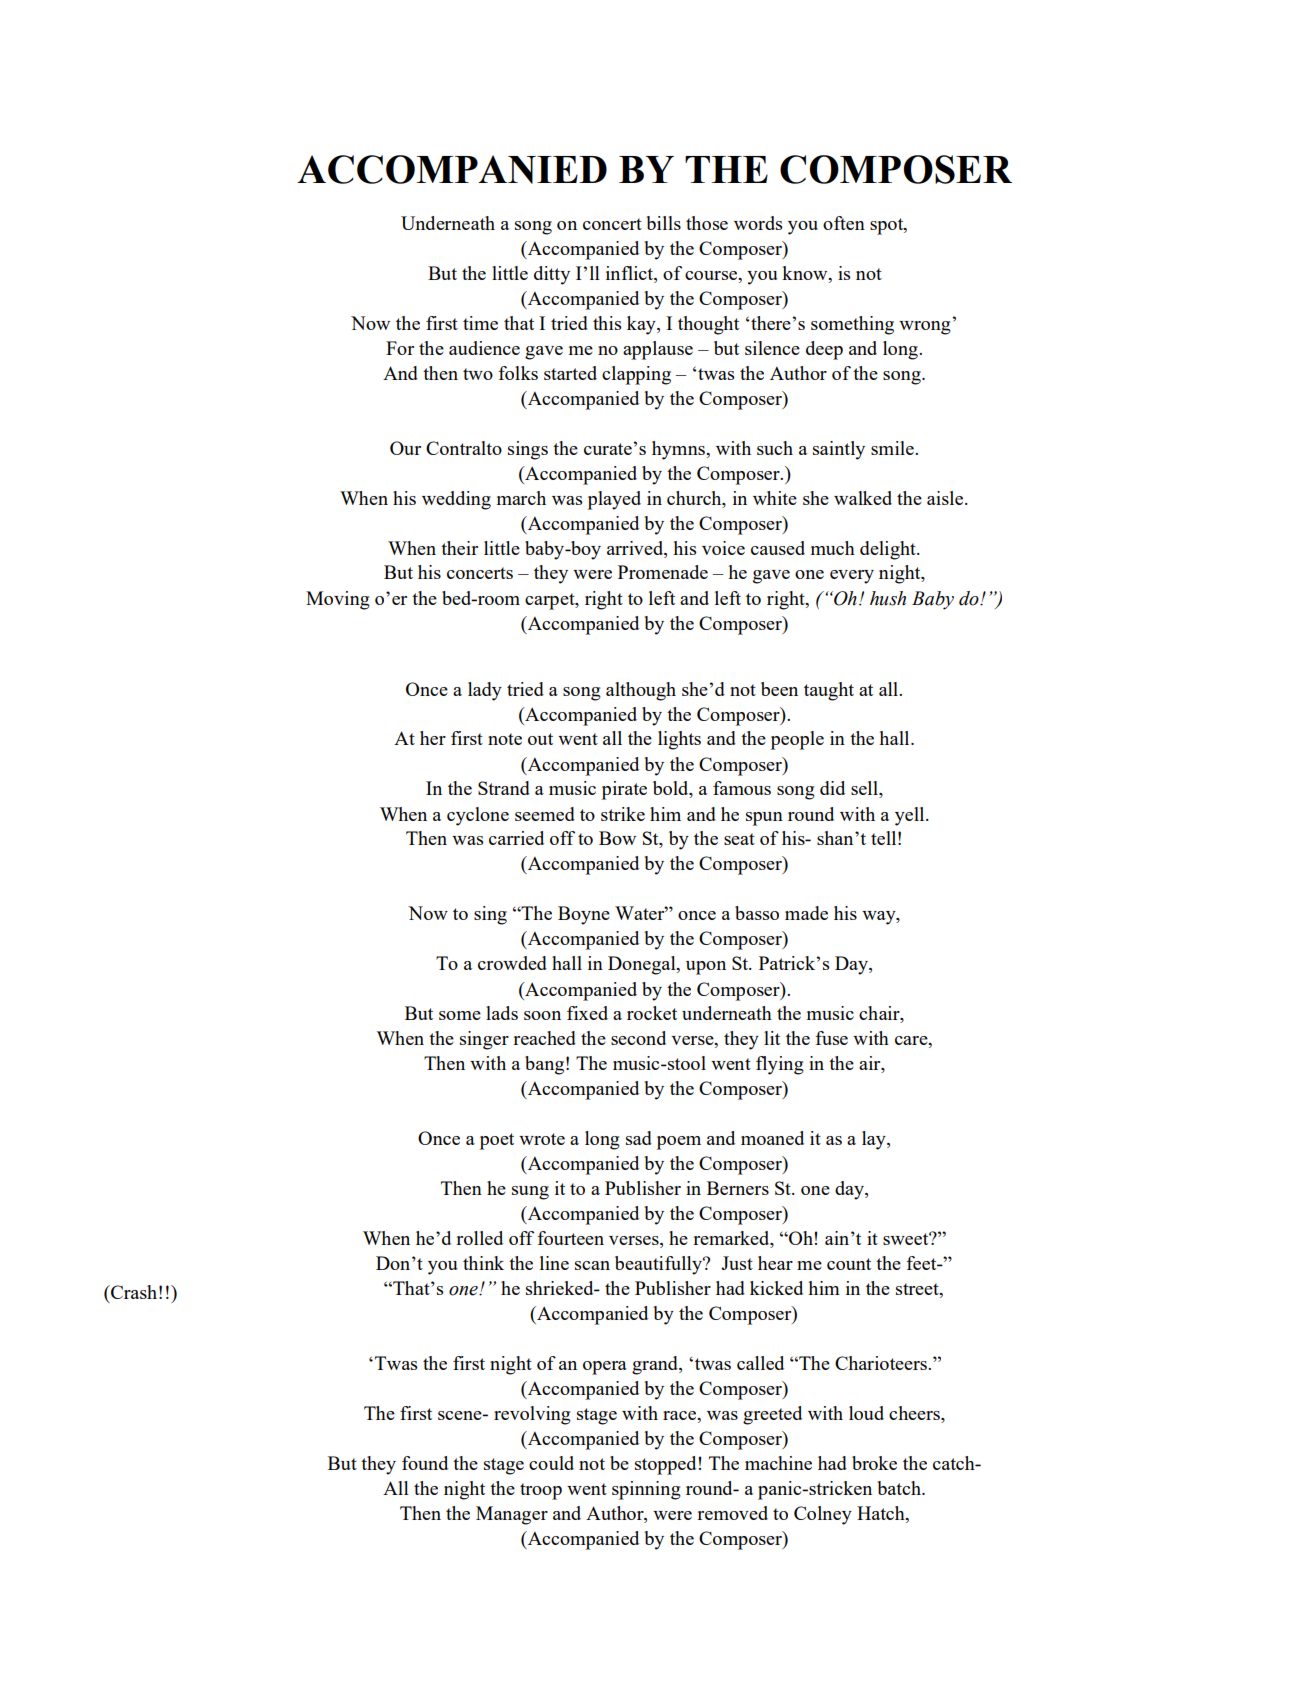 Image resolution: width=1311 pixels, height=1696 pixels. Describe the element at coordinates (425, 1463) in the screenshot. I see `found` at that location.
